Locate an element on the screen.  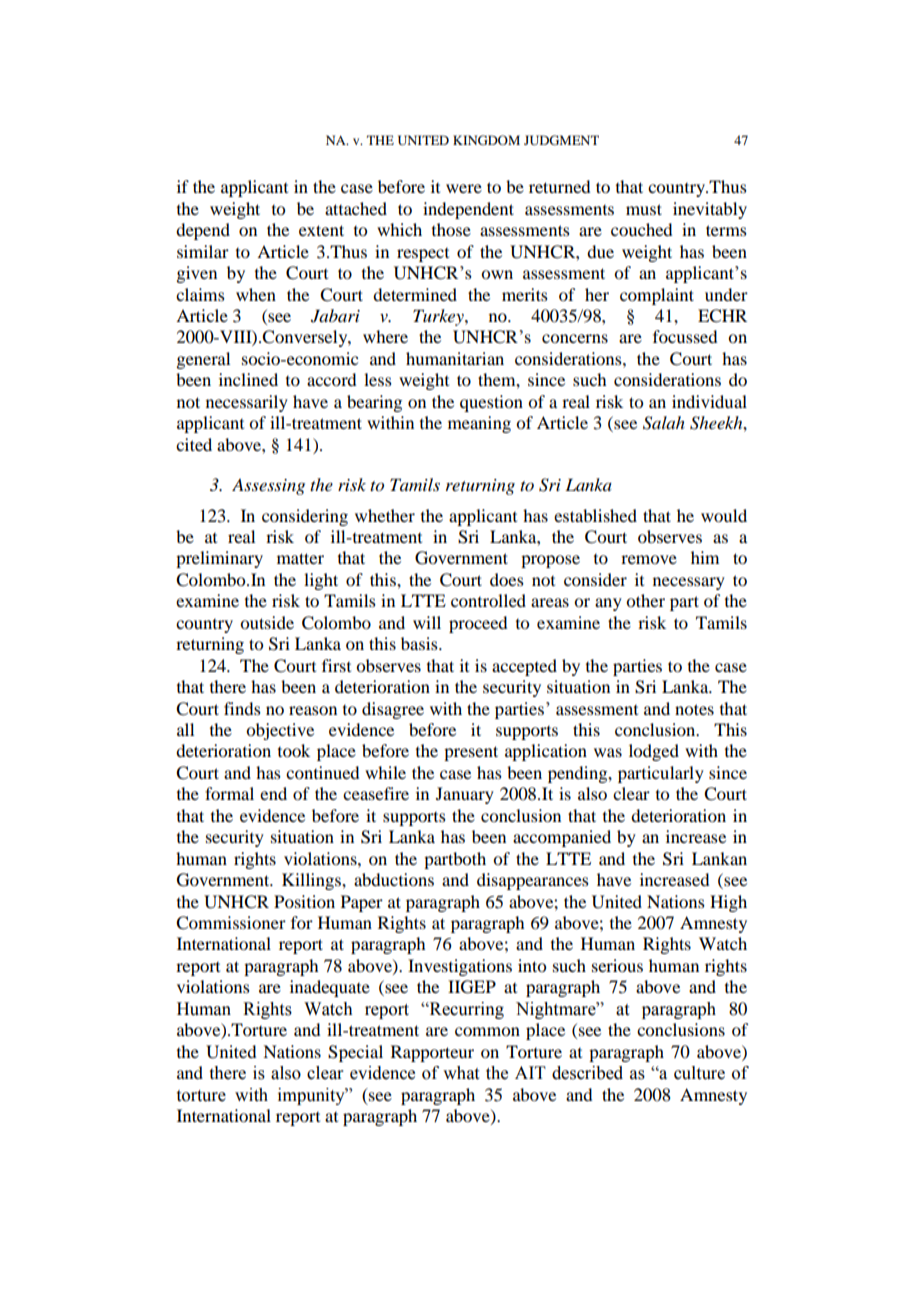
were is located at coordinates (464, 188).
